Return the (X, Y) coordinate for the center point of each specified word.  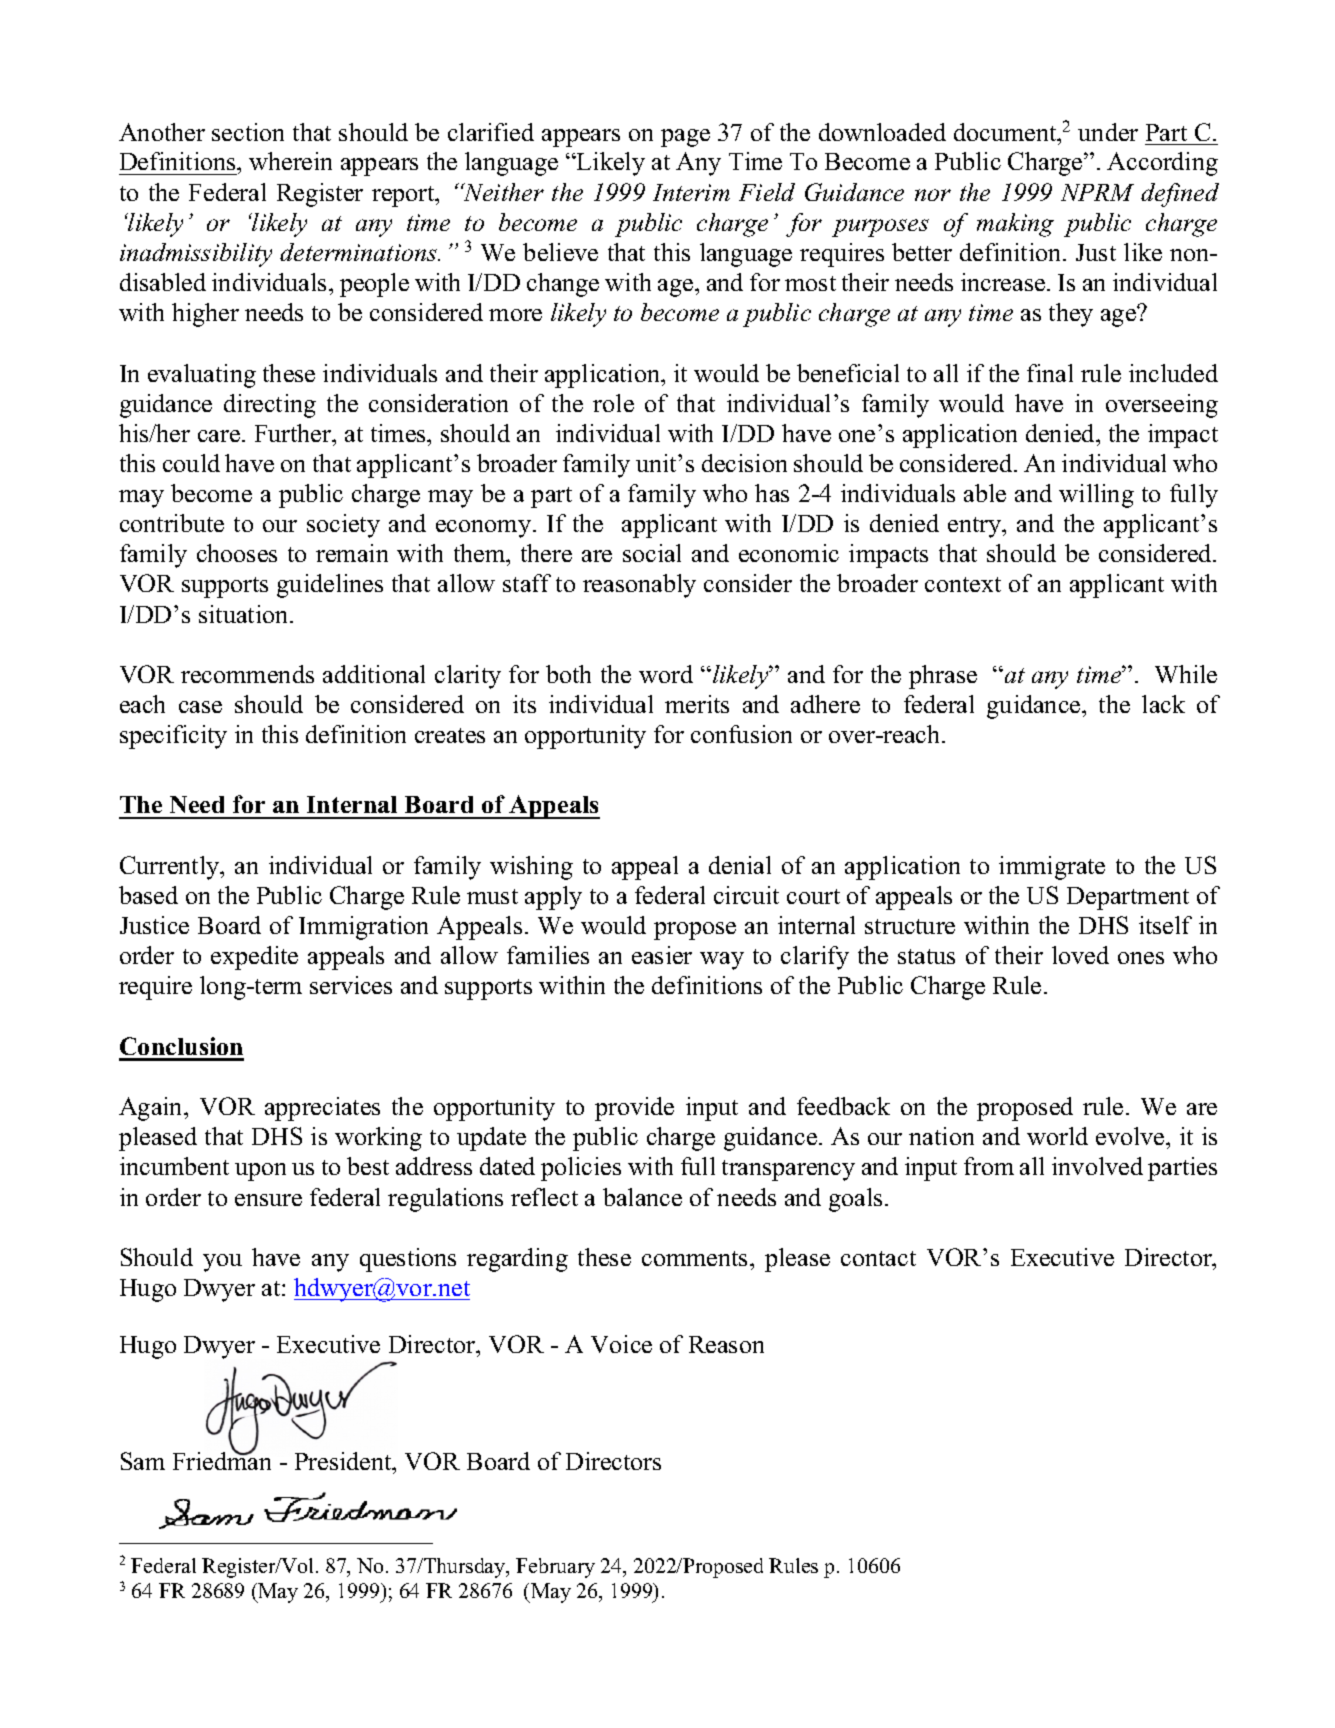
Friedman (222, 1460)
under (1108, 132)
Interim (691, 192)
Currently (171, 868)
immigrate (1052, 868)
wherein (290, 161)
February (555, 1568)
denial (740, 865)
